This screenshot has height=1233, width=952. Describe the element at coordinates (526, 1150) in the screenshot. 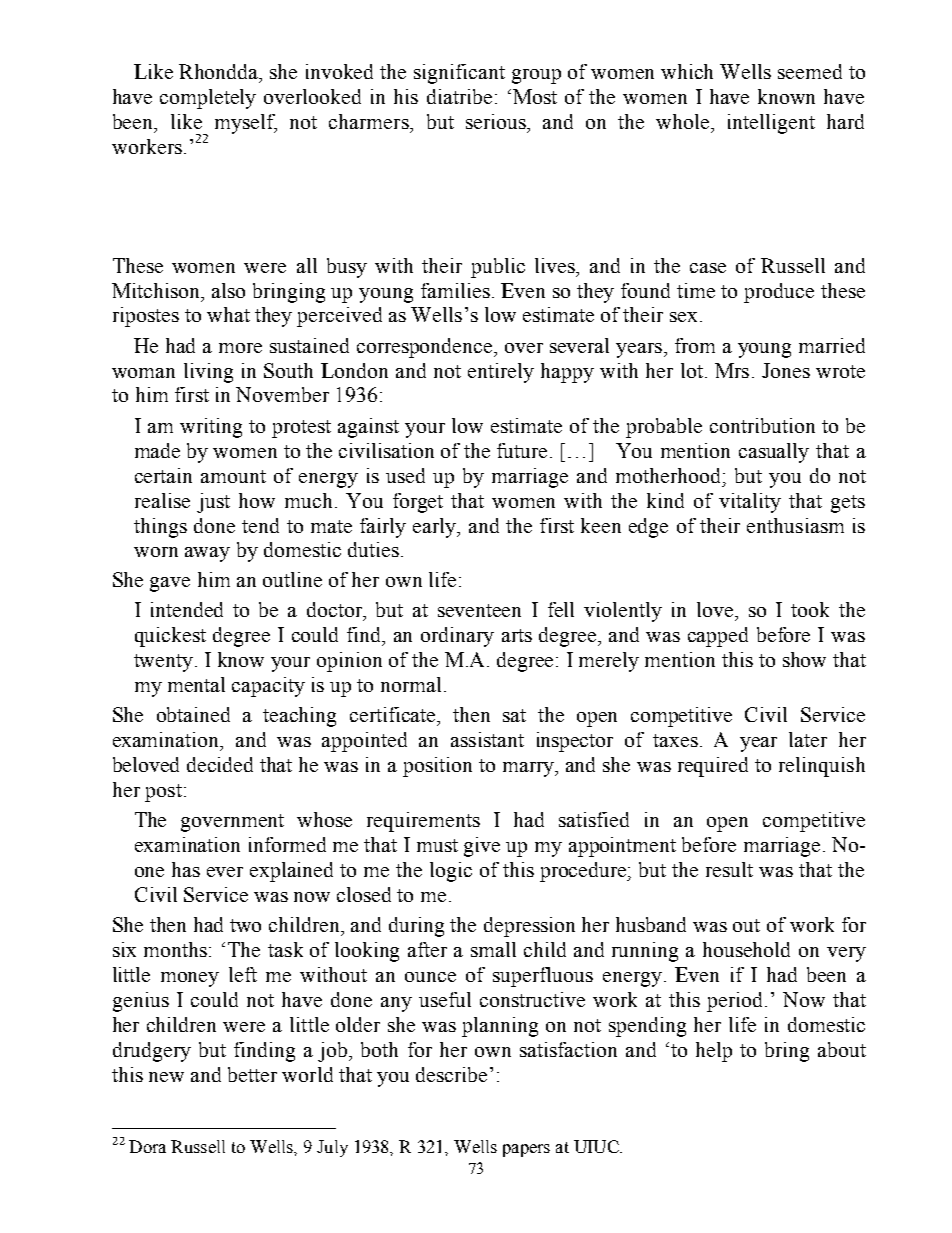

I see `papers` at that location.
